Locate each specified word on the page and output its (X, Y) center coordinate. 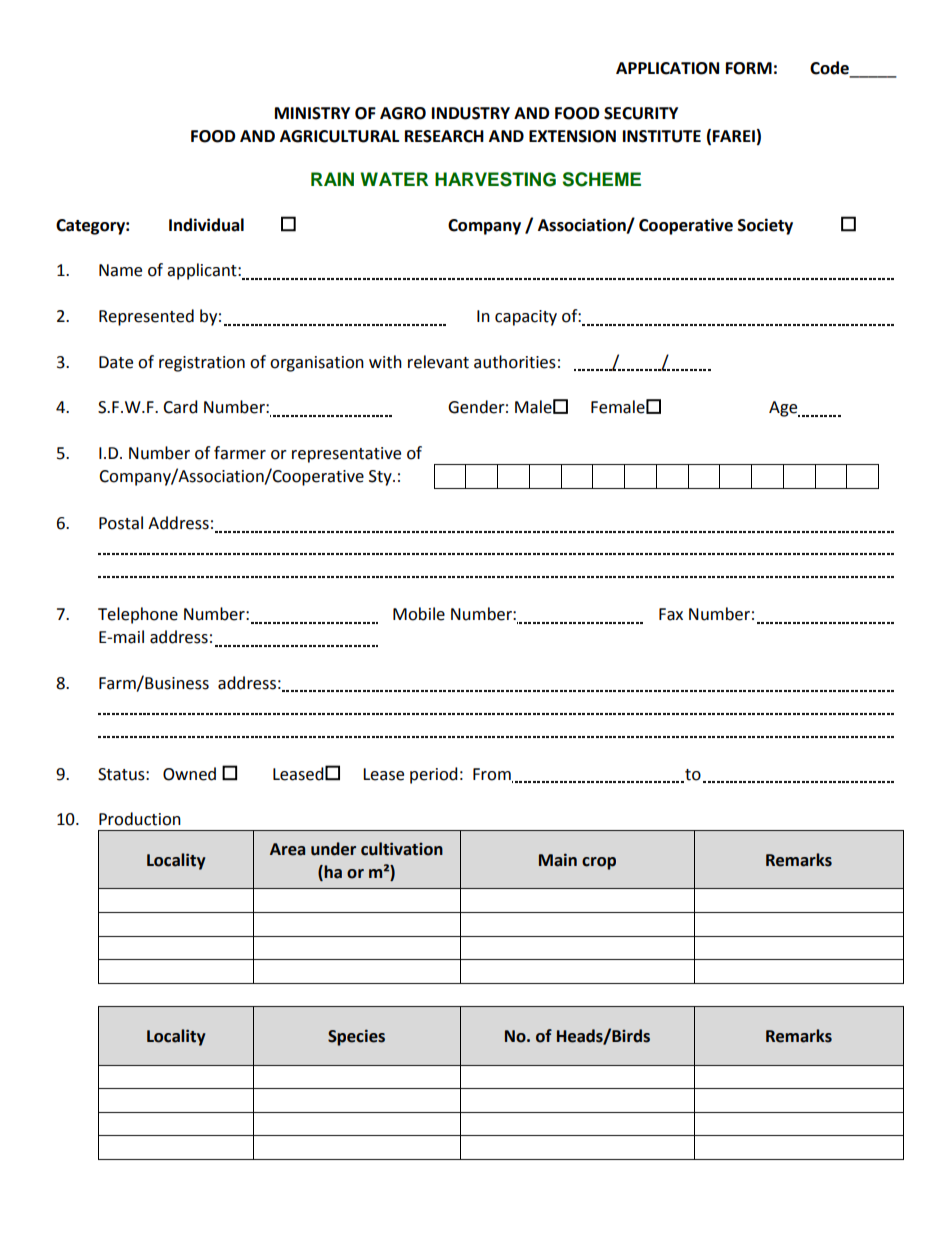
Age (784, 409)
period (434, 775)
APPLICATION (667, 68)
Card (180, 407)
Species (356, 1037)
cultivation (402, 849)
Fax (671, 614)
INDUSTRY (471, 113)
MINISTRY (312, 113)
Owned (189, 774)
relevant (438, 362)
